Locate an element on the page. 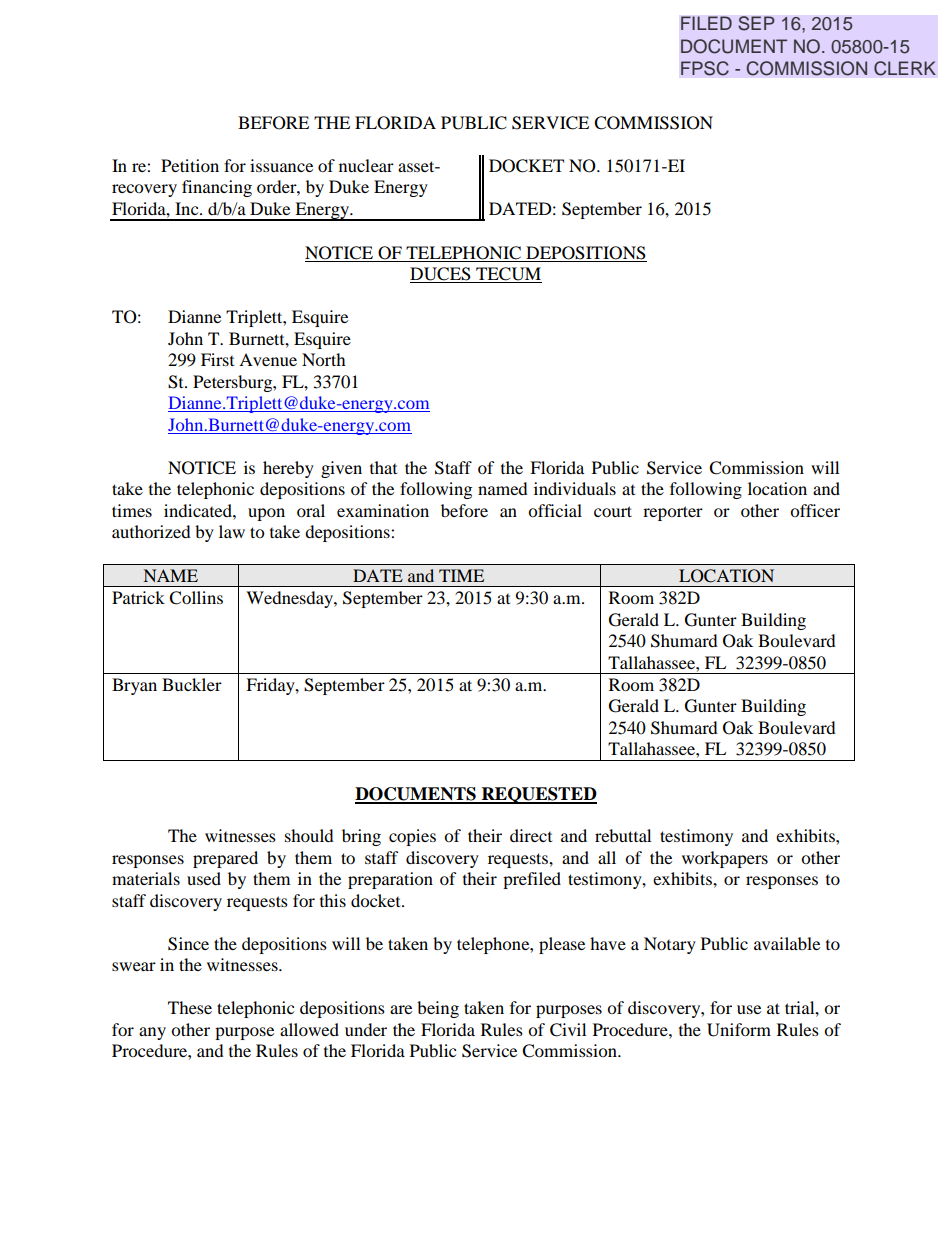  being is located at coordinates (438, 1009).
